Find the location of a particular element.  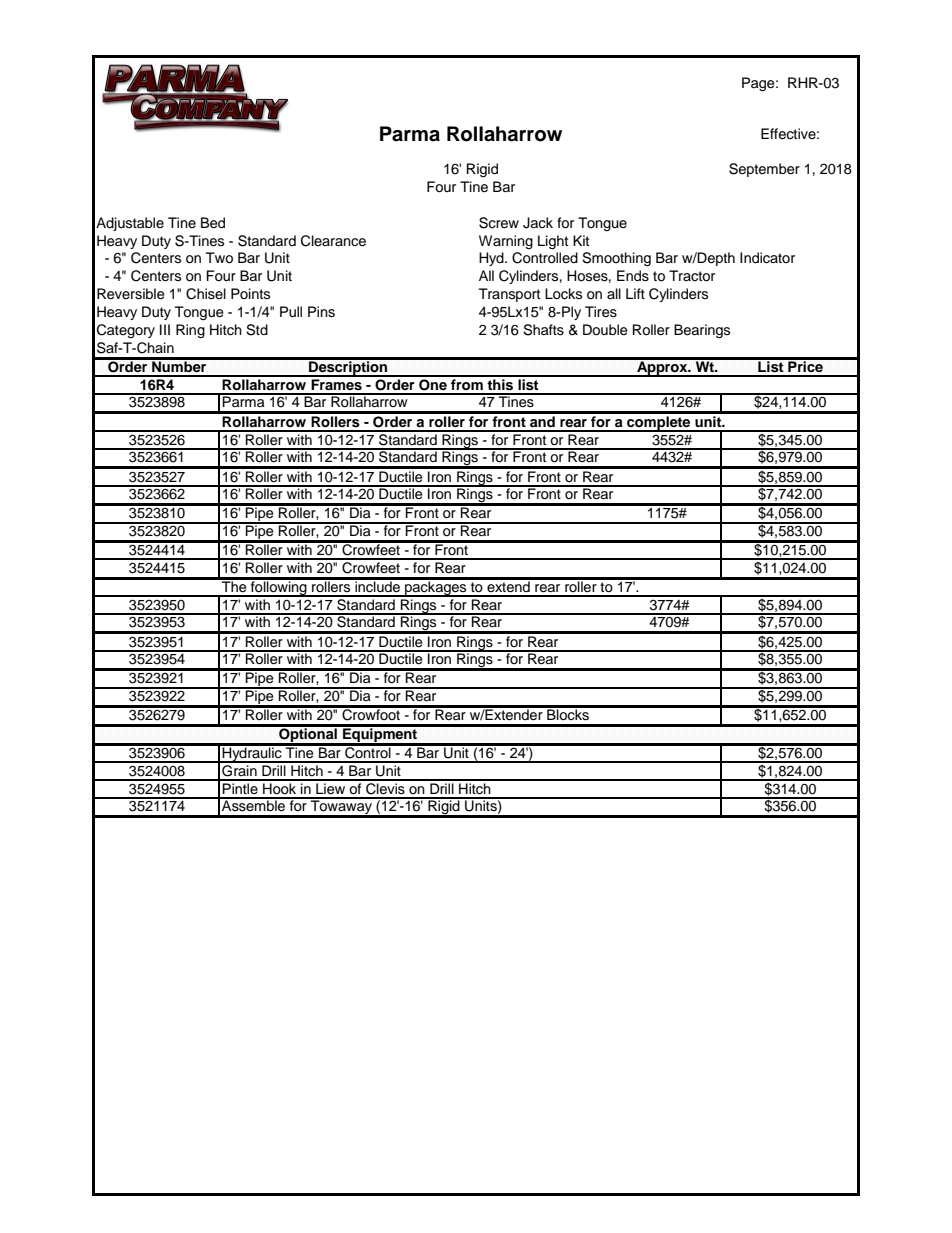

Double is located at coordinates (605, 330).
